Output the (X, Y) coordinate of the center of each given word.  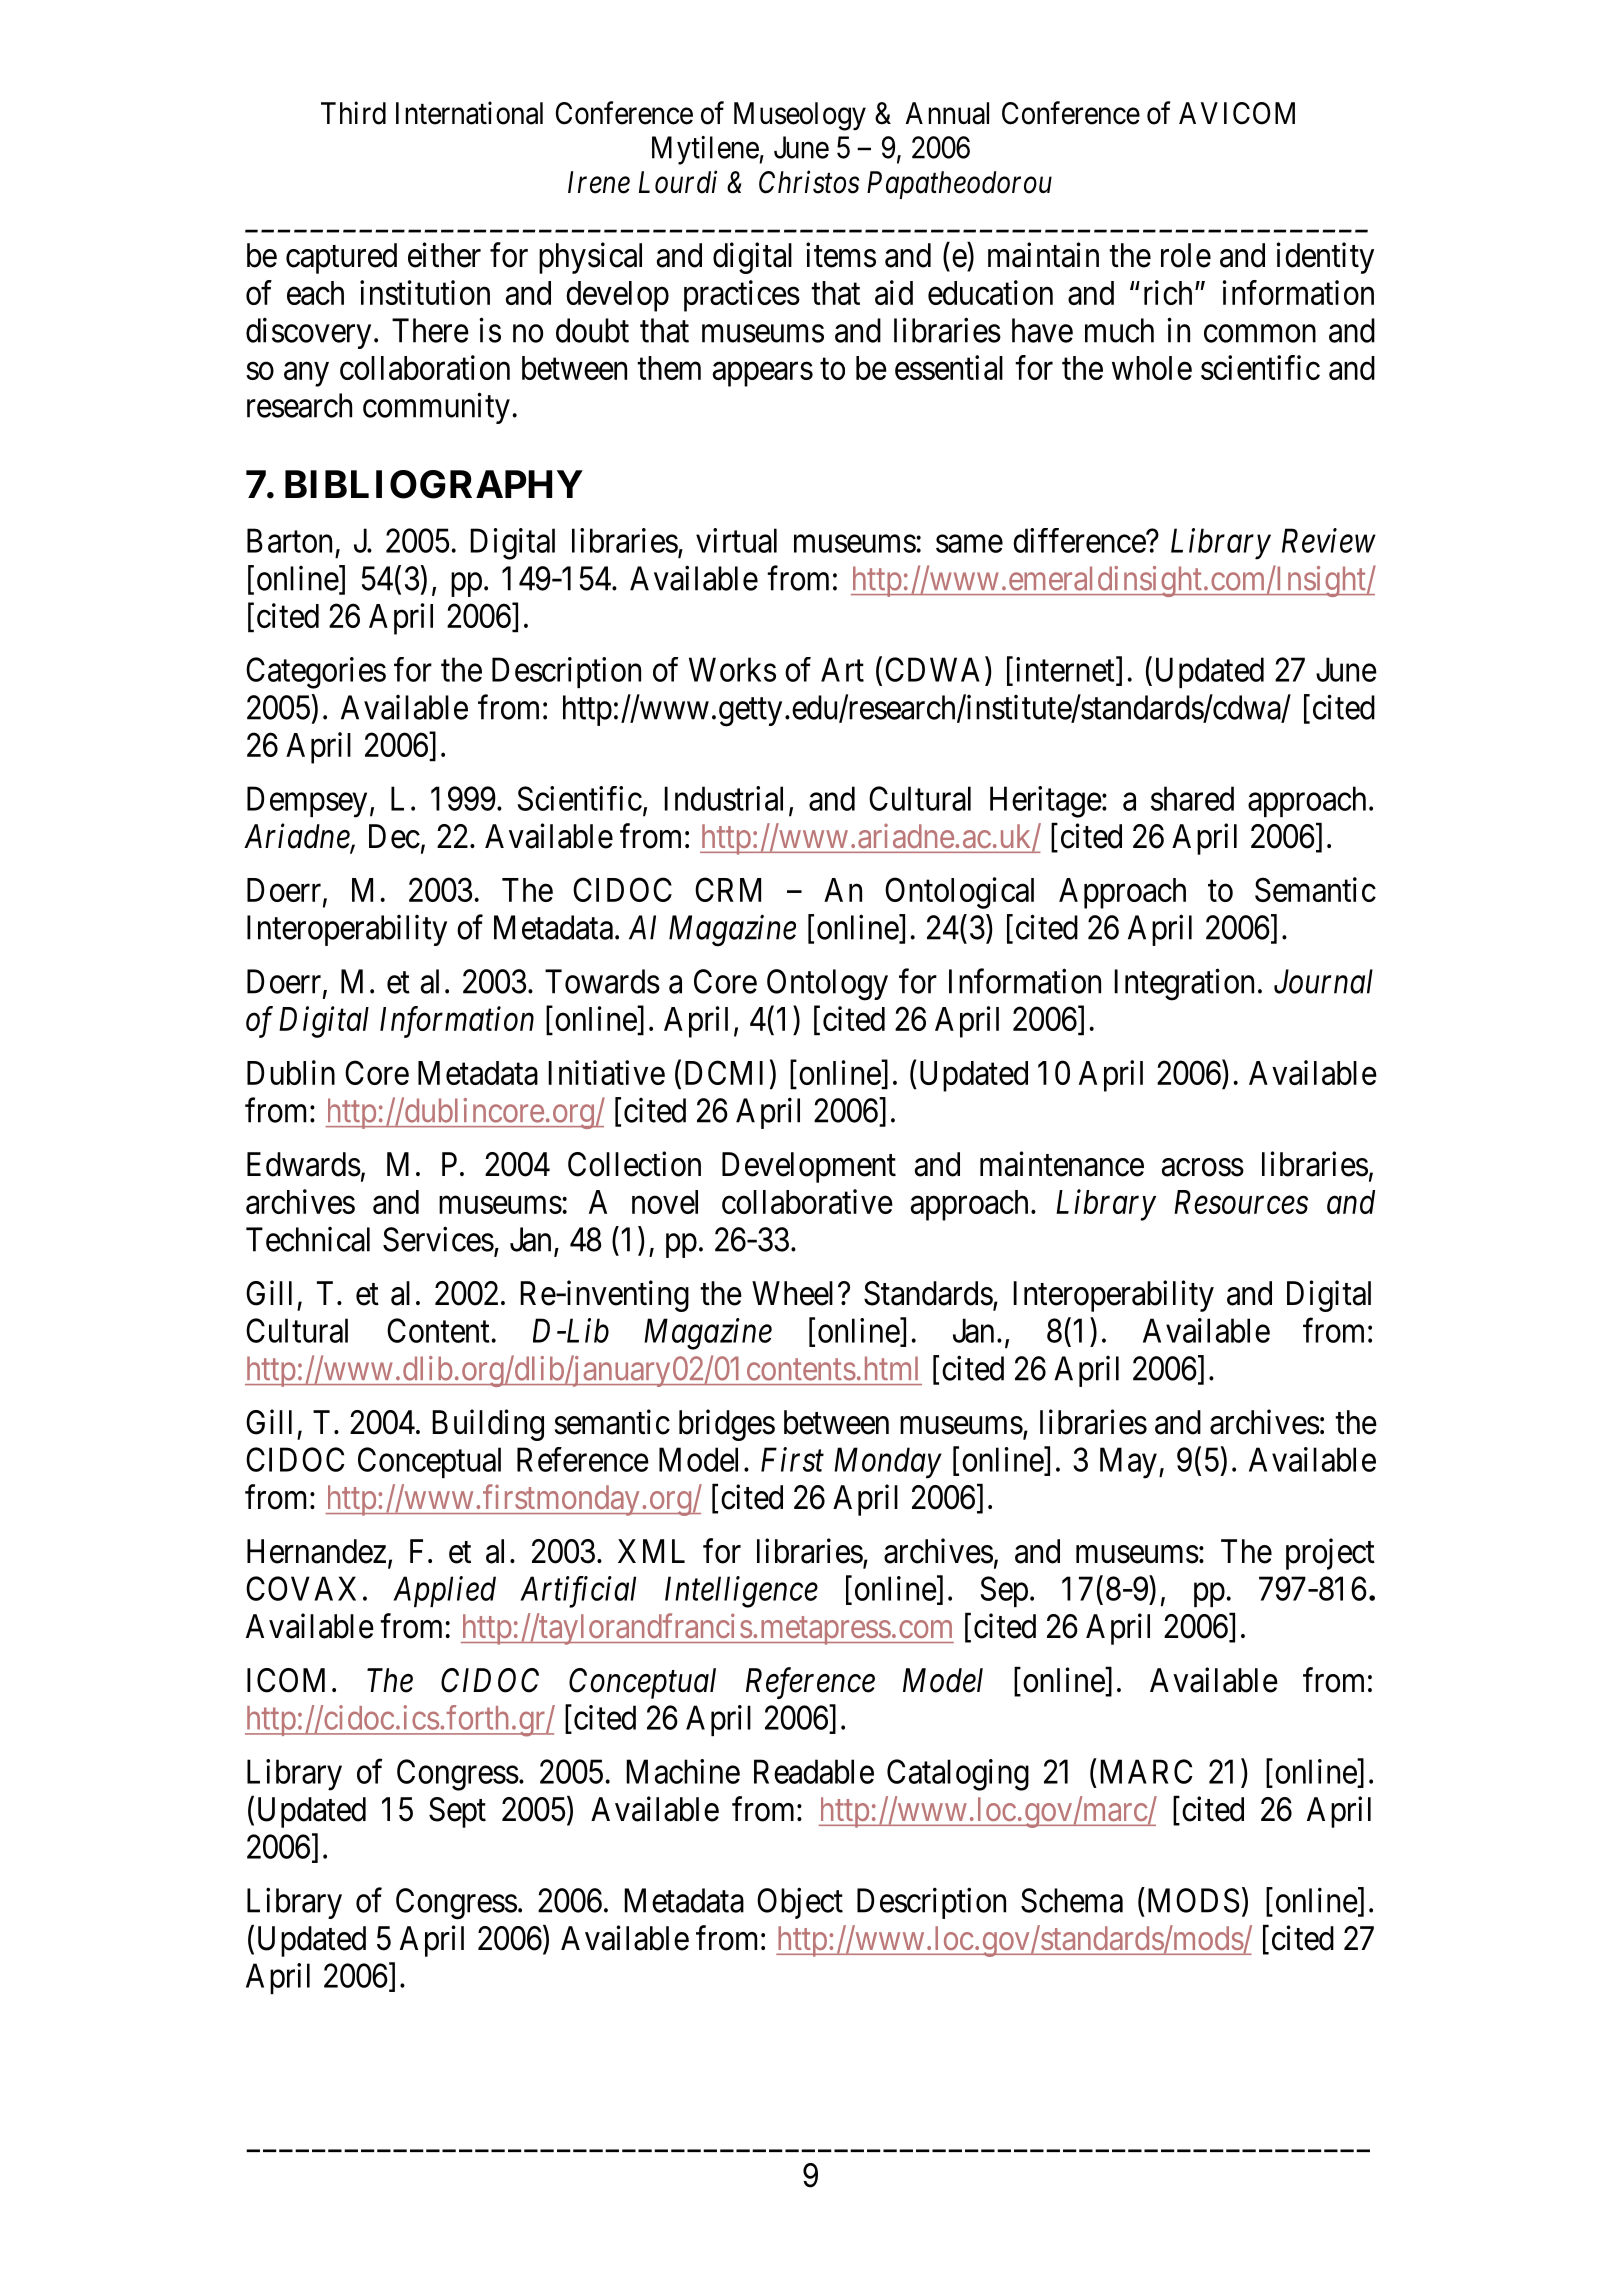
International (469, 113)
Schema (1072, 1900)
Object (800, 1903)
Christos (809, 182)
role (1186, 255)
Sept (457, 1812)
